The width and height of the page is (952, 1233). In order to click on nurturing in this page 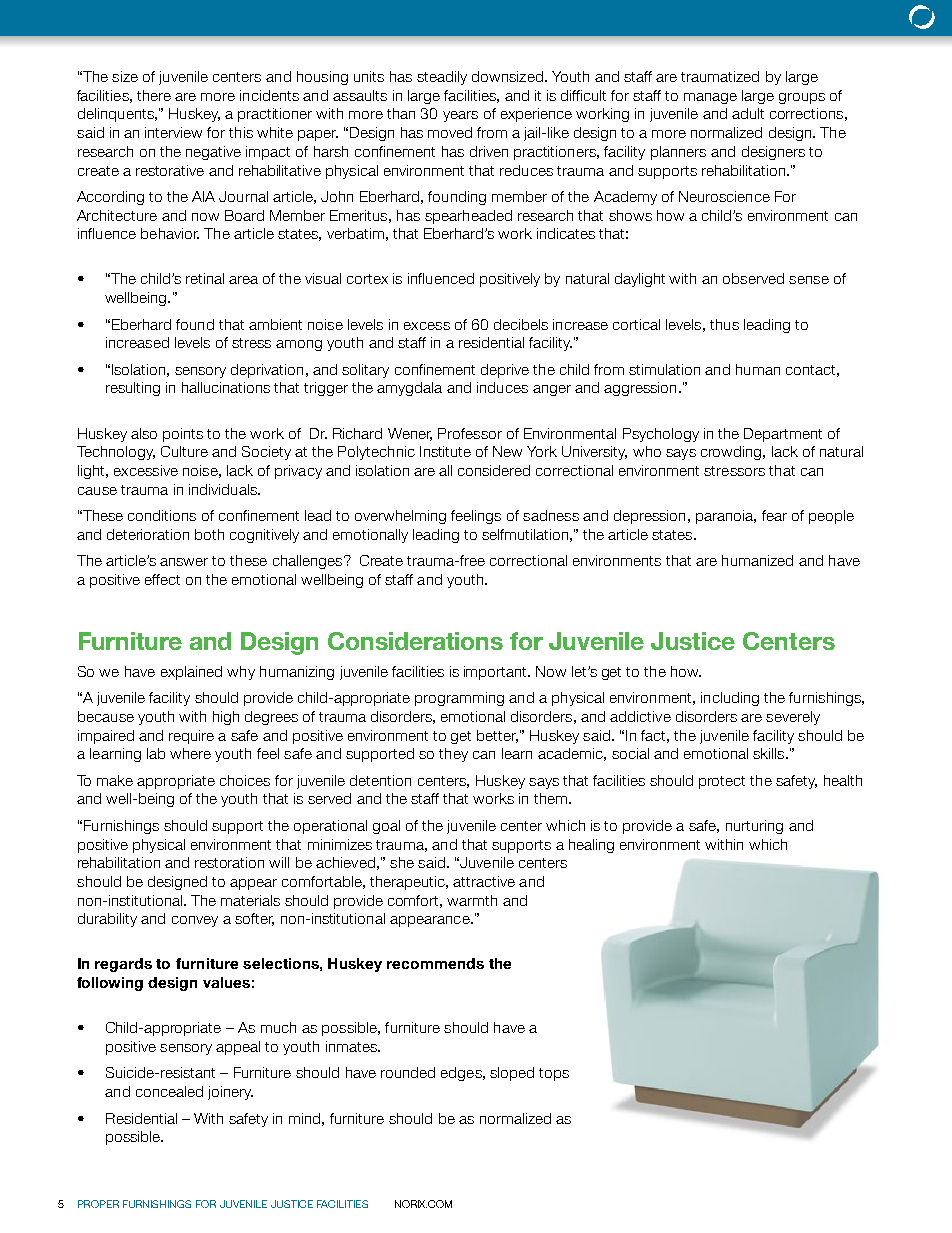, I will do `click(754, 827)`.
